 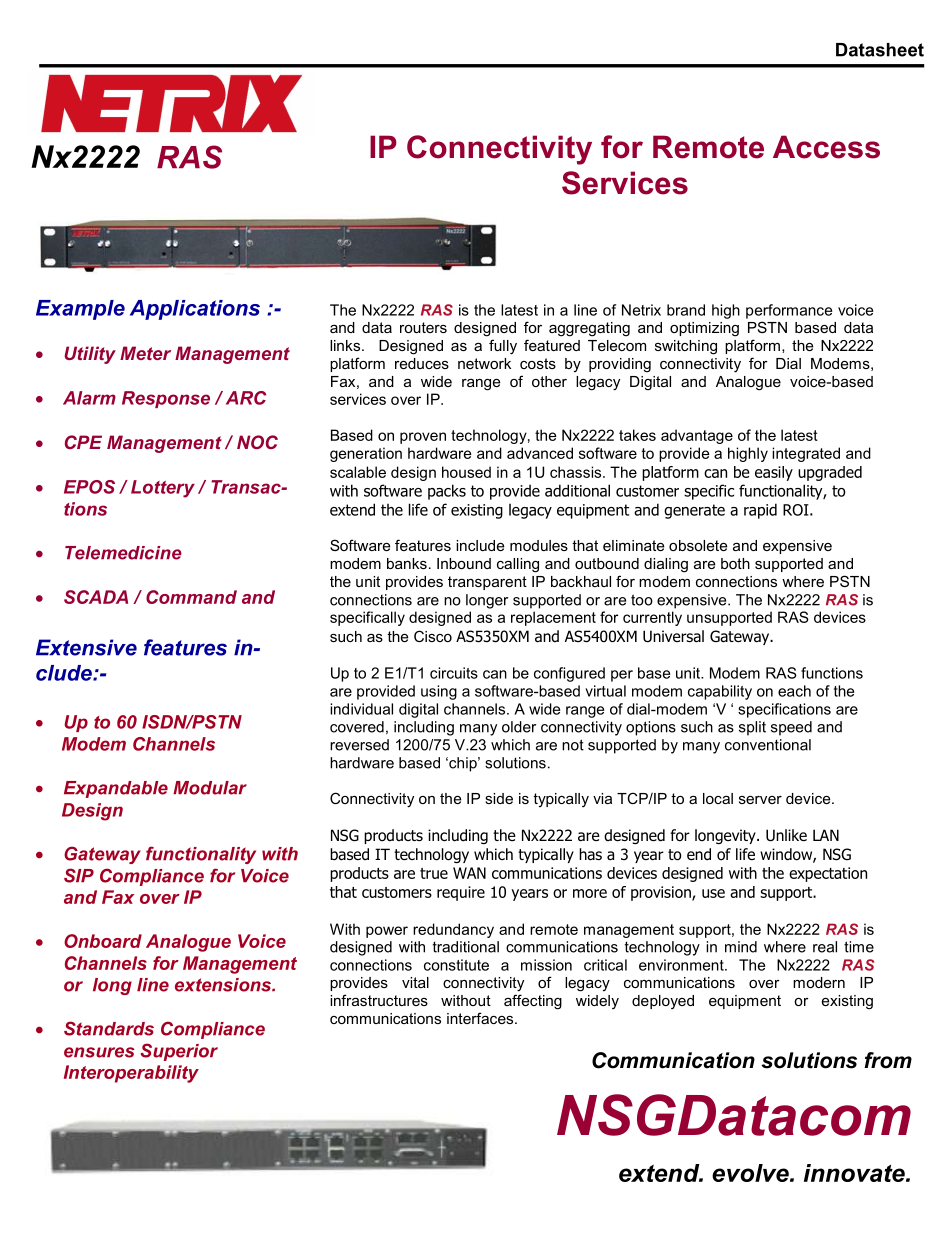 I want to click on SIP, so click(x=79, y=875).
